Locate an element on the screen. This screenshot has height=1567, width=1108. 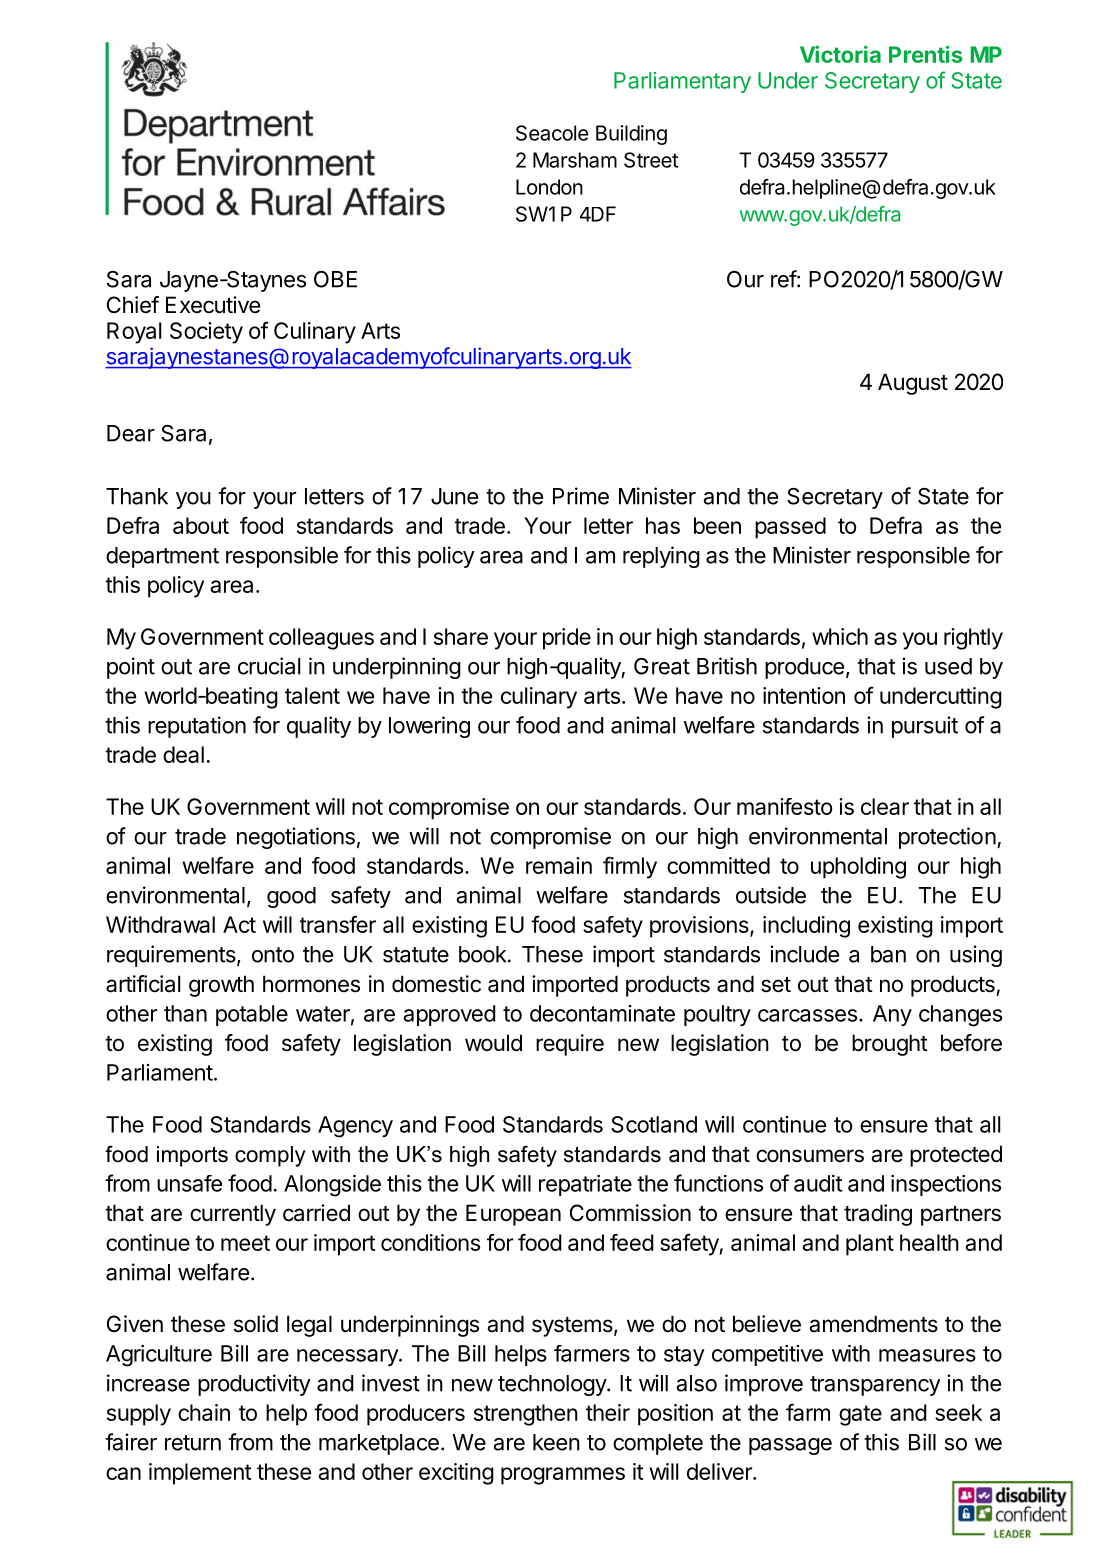
chain is located at coordinates (204, 1412).
